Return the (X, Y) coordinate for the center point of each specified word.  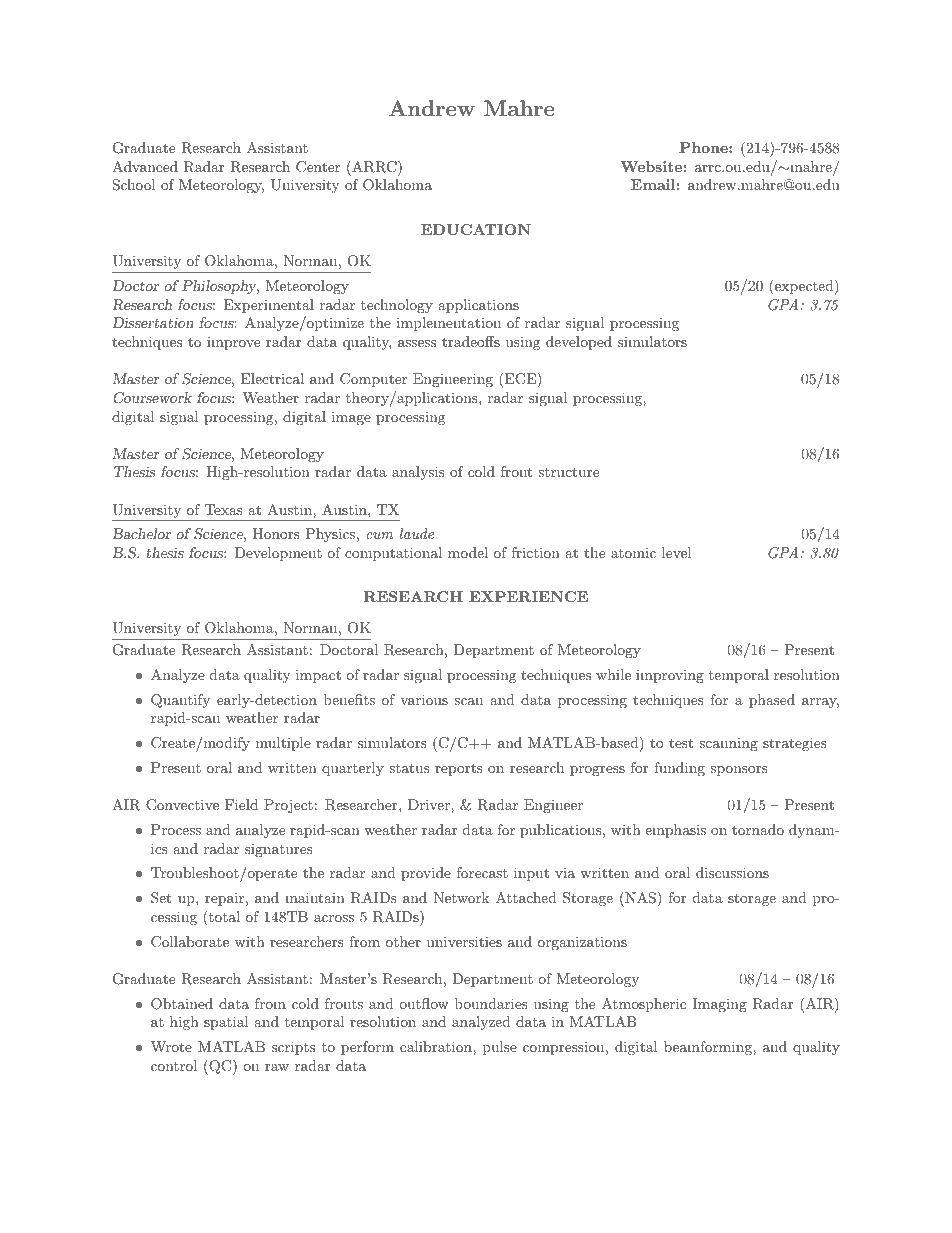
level (676, 552)
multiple (283, 744)
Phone (704, 147)
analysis (418, 473)
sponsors (739, 771)
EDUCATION (476, 229)
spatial (226, 1023)
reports (459, 769)
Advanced (145, 166)
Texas (224, 509)
